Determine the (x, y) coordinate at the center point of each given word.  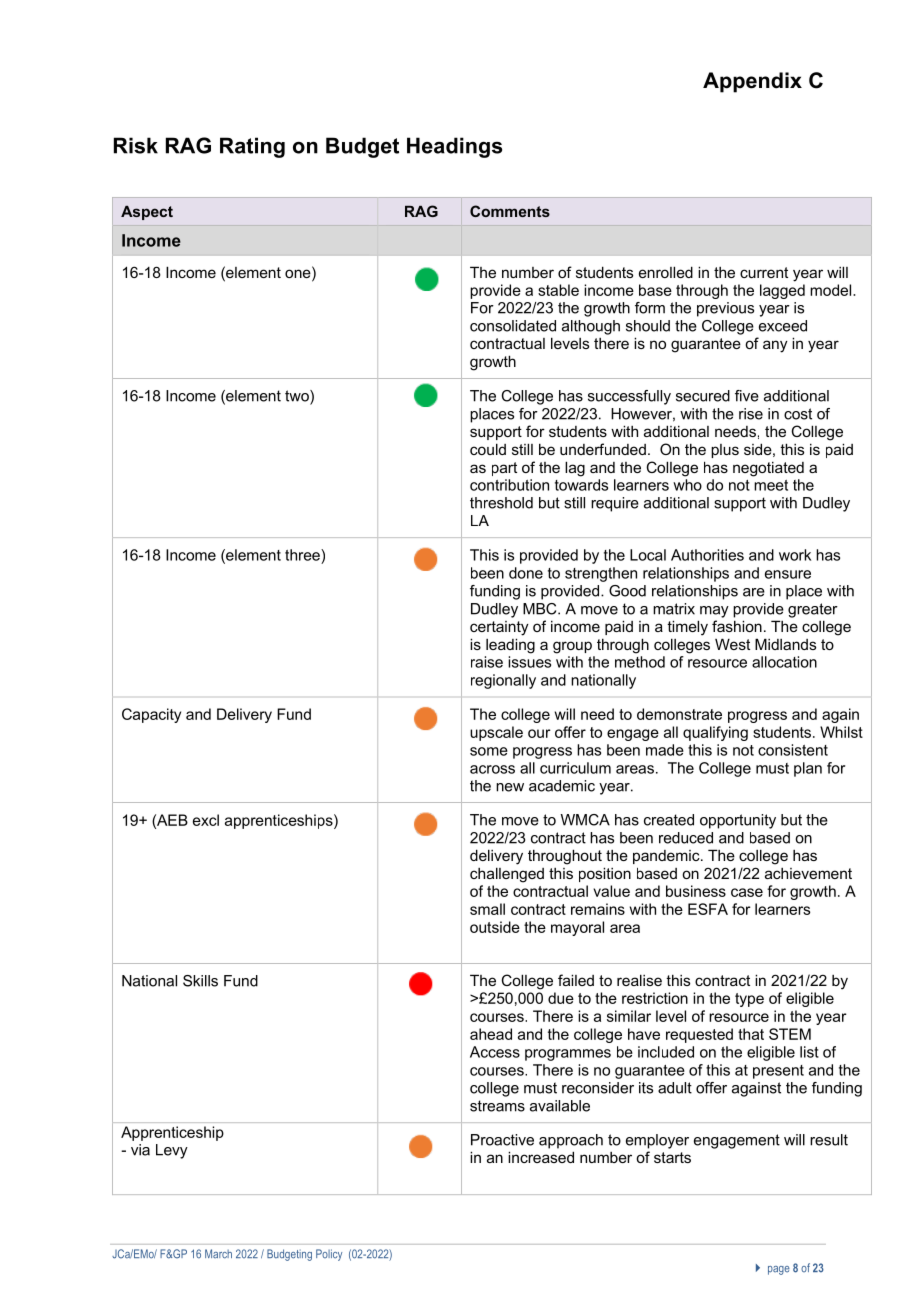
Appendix (752, 82)
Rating (252, 147)
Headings (454, 147)
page (779, 1270)
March (218, 1254)
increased (541, 1157)
